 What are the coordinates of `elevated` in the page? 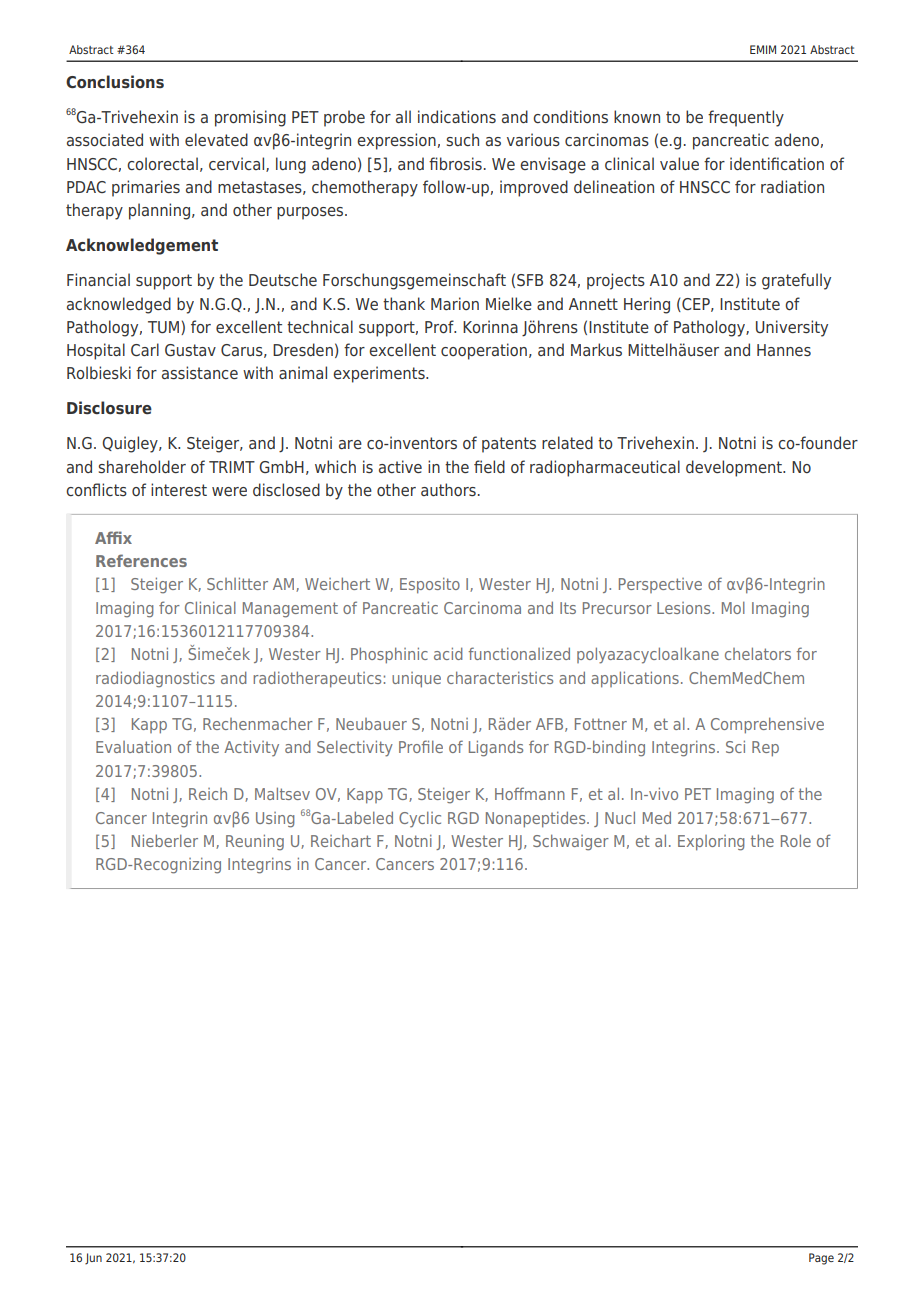 It's located at (216, 139).
